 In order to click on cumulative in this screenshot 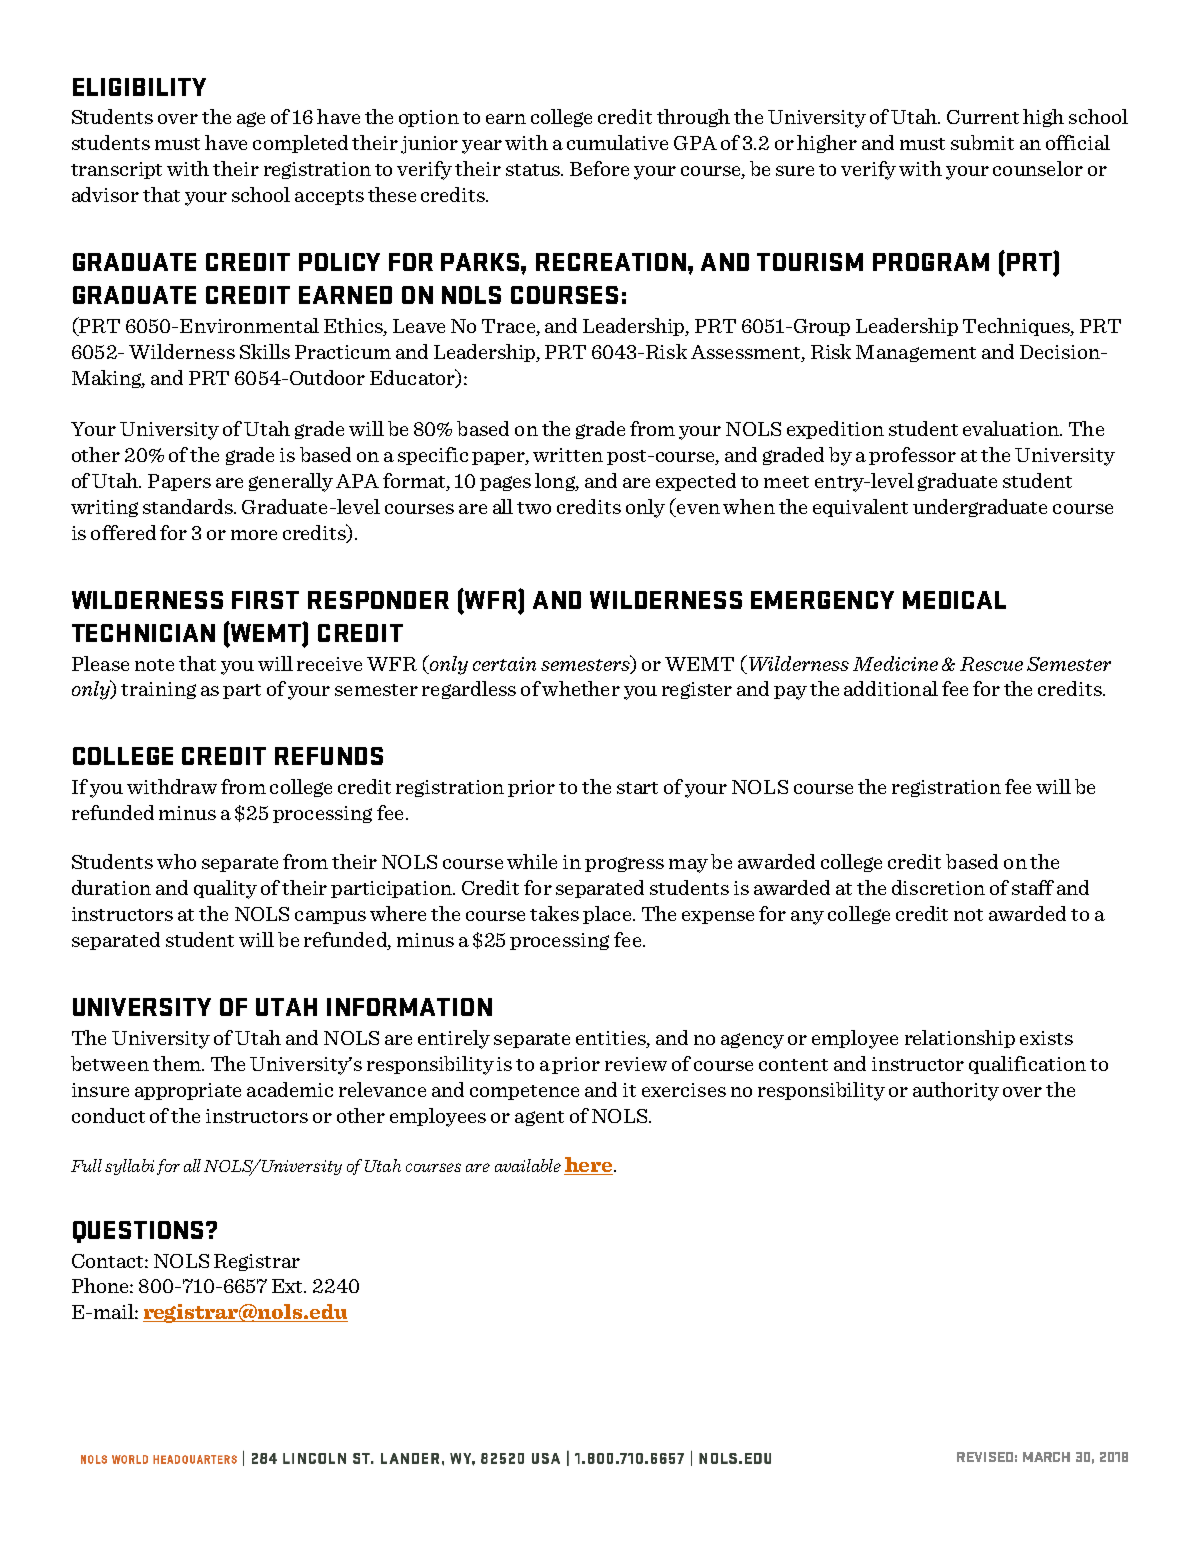, I will do `click(617, 142)`.
